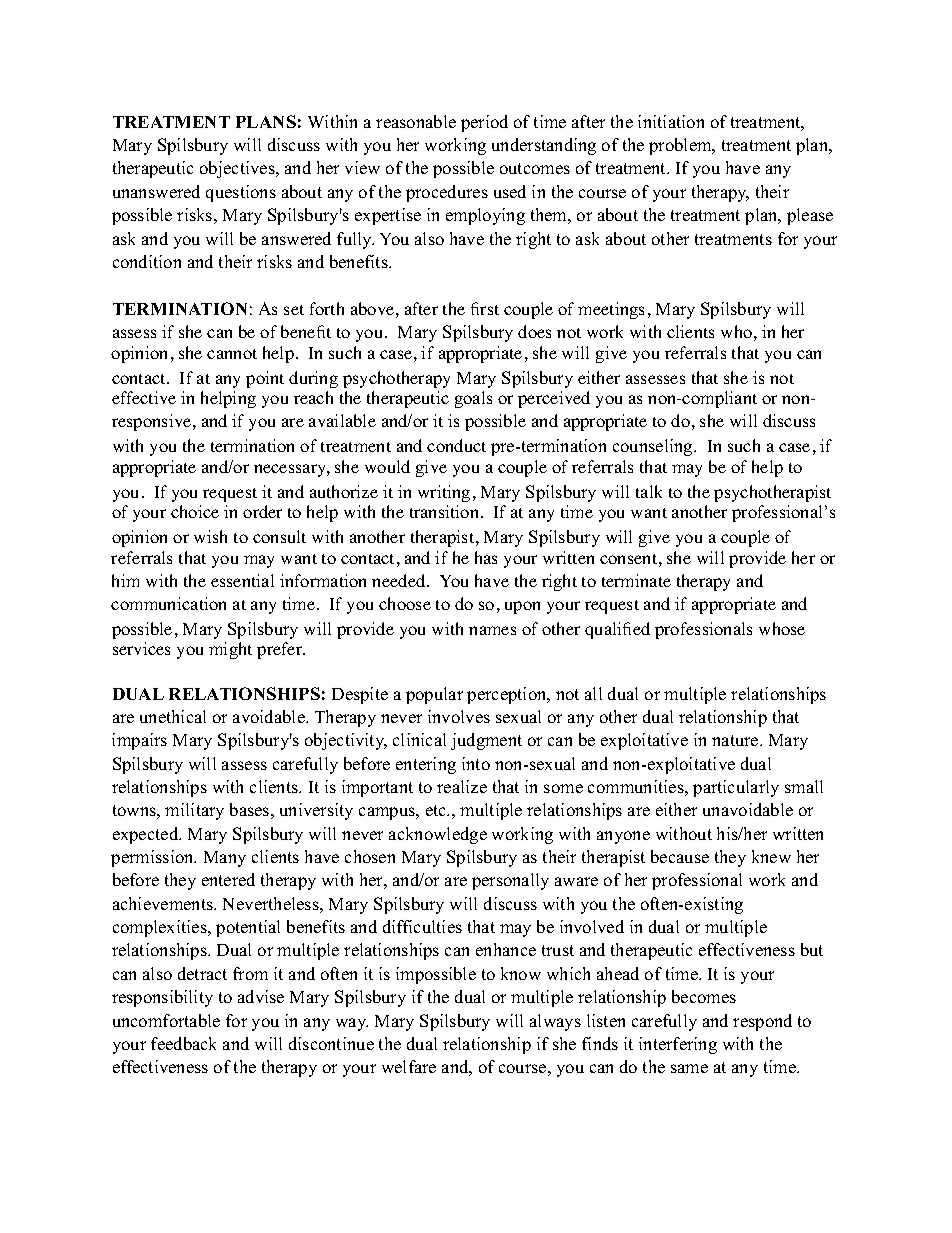  Describe the element at coordinates (473, 399) in the image. I see `goals` at that location.
